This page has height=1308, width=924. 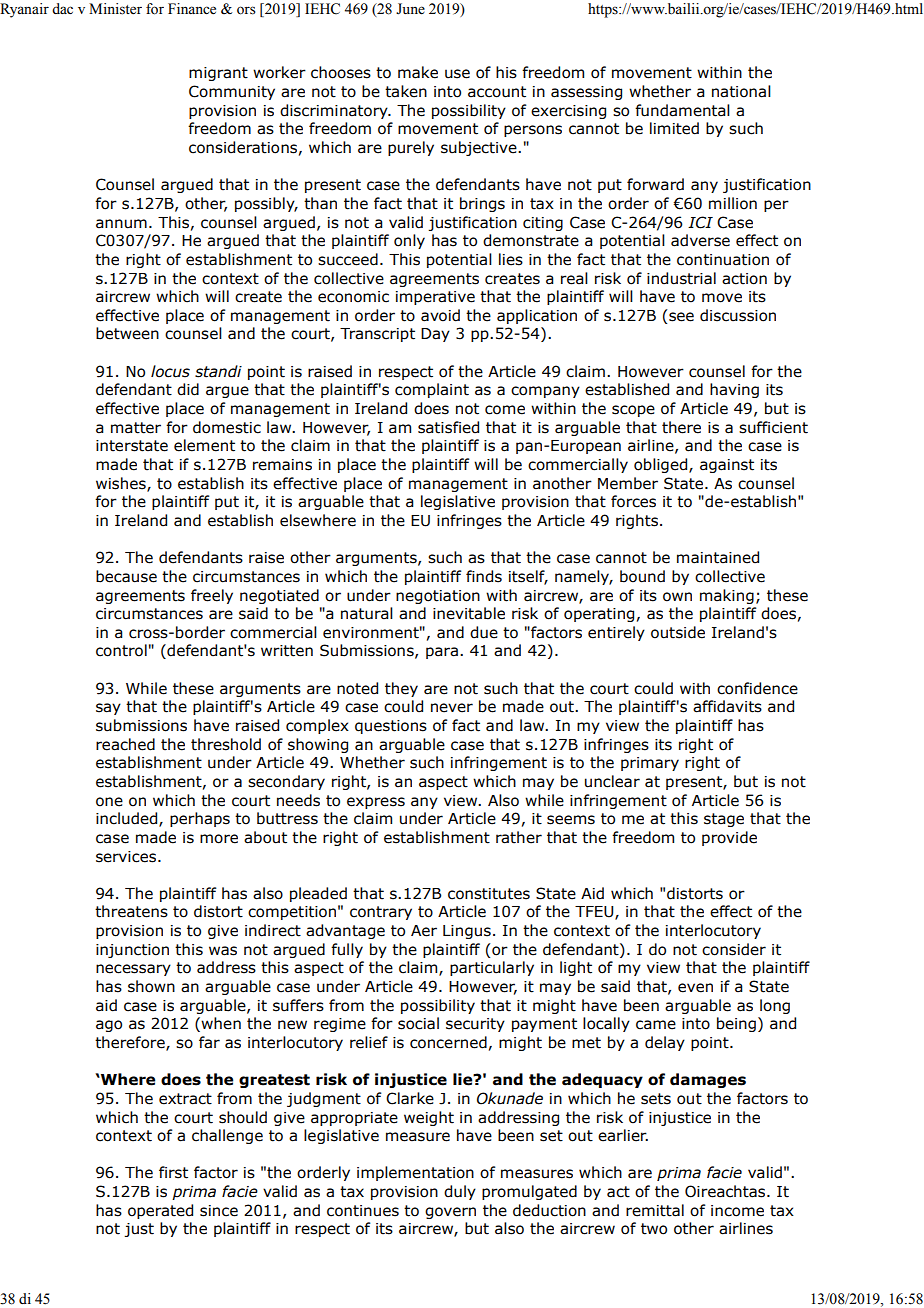 I want to click on outside, so click(x=678, y=632).
